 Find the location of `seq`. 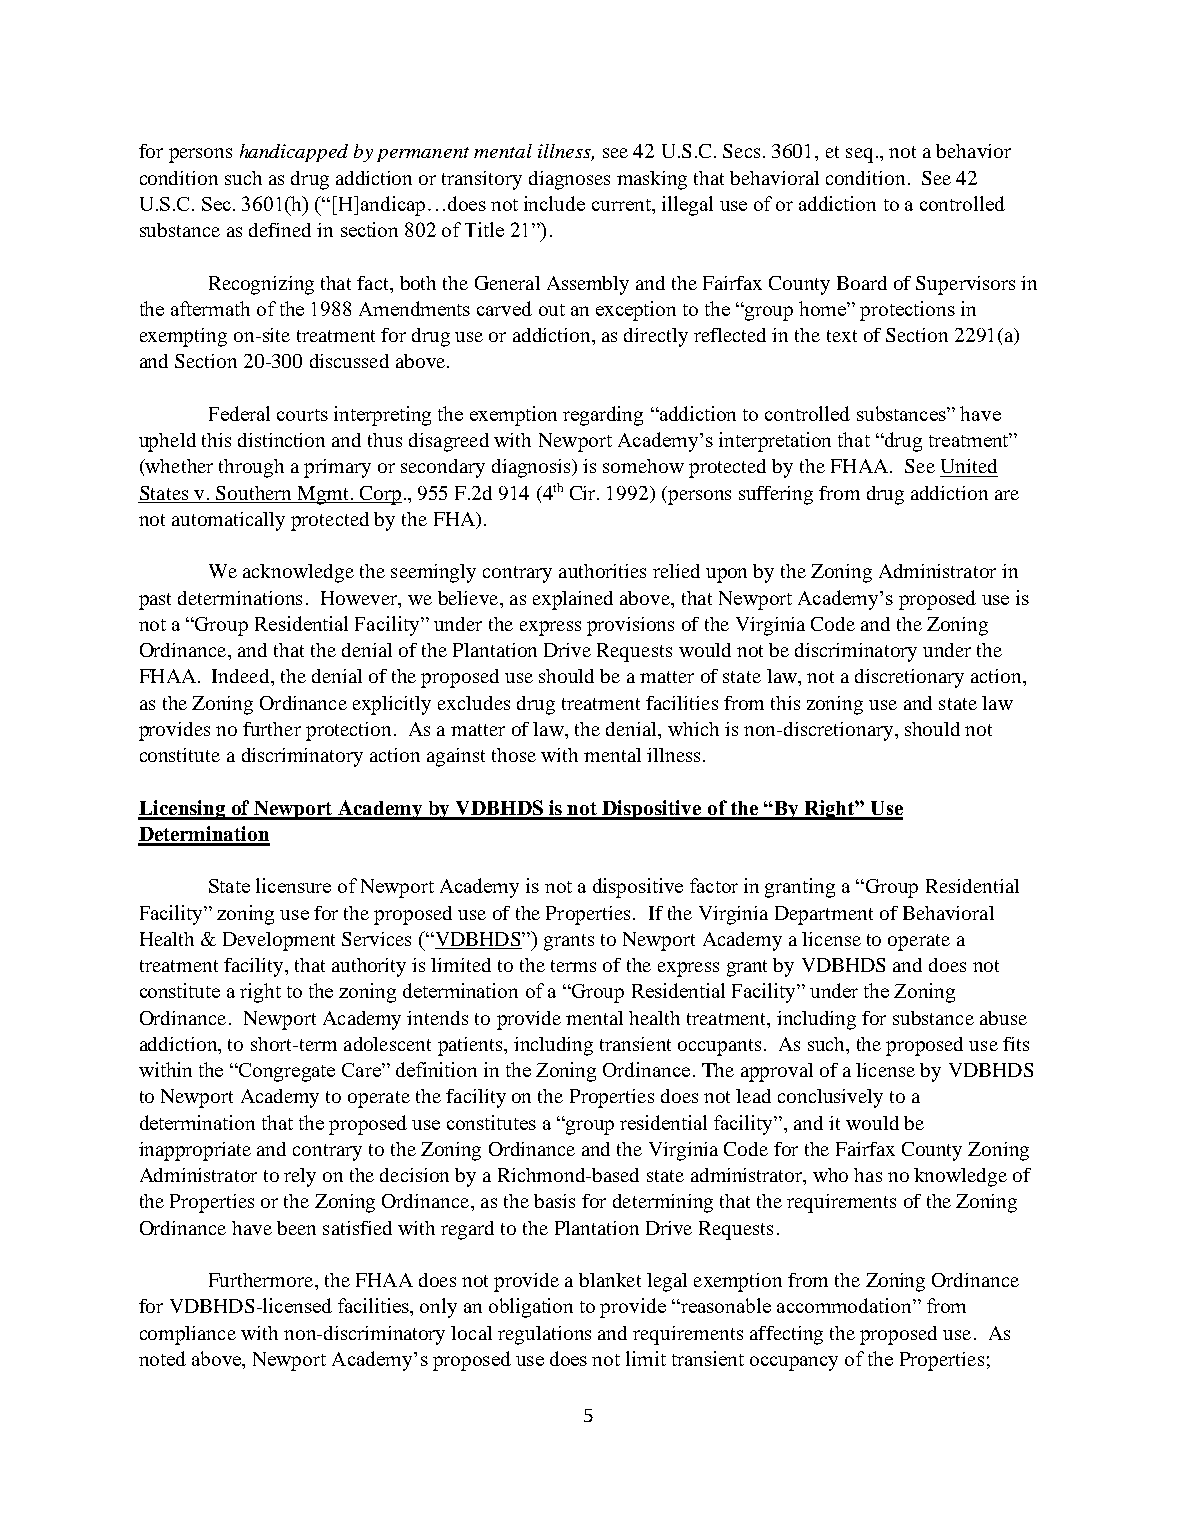

seq is located at coordinates (859, 155).
